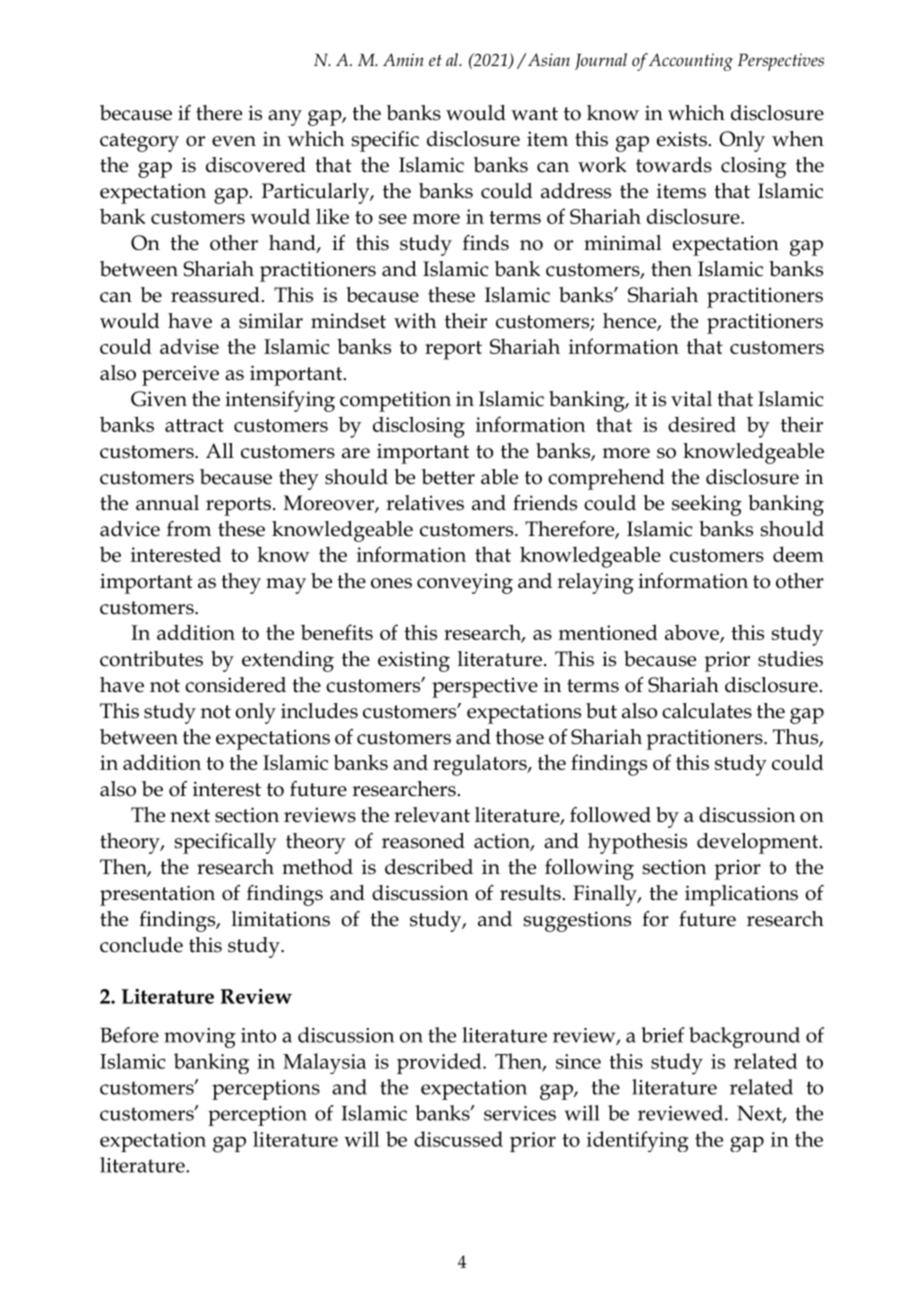 This image has width=924, height=1310. Describe the element at coordinates (429, 867) in the image. I see `described` at that location.
